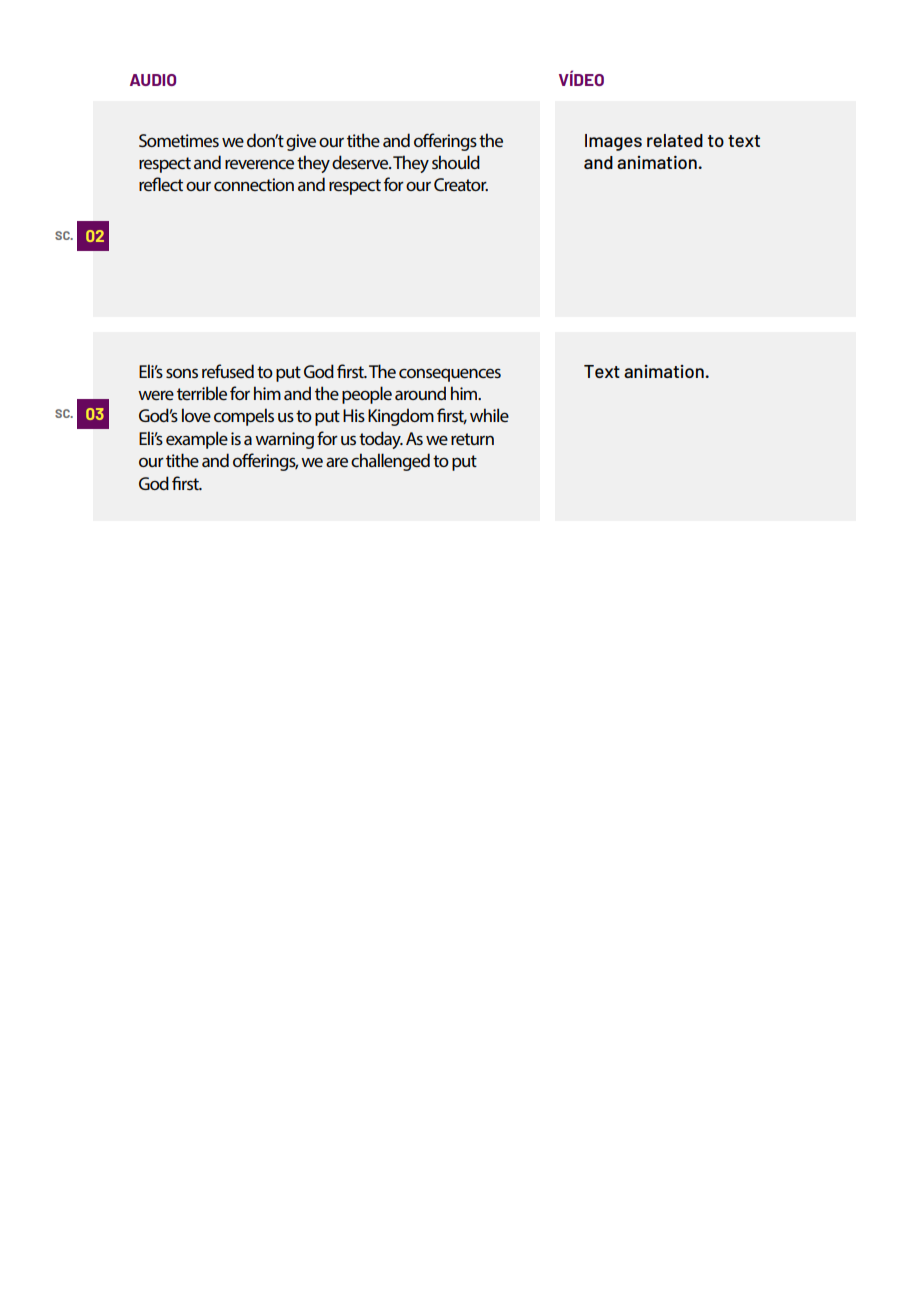 This screenshot has height=1308, width=924. I want to click on give, so click(301, 142).
